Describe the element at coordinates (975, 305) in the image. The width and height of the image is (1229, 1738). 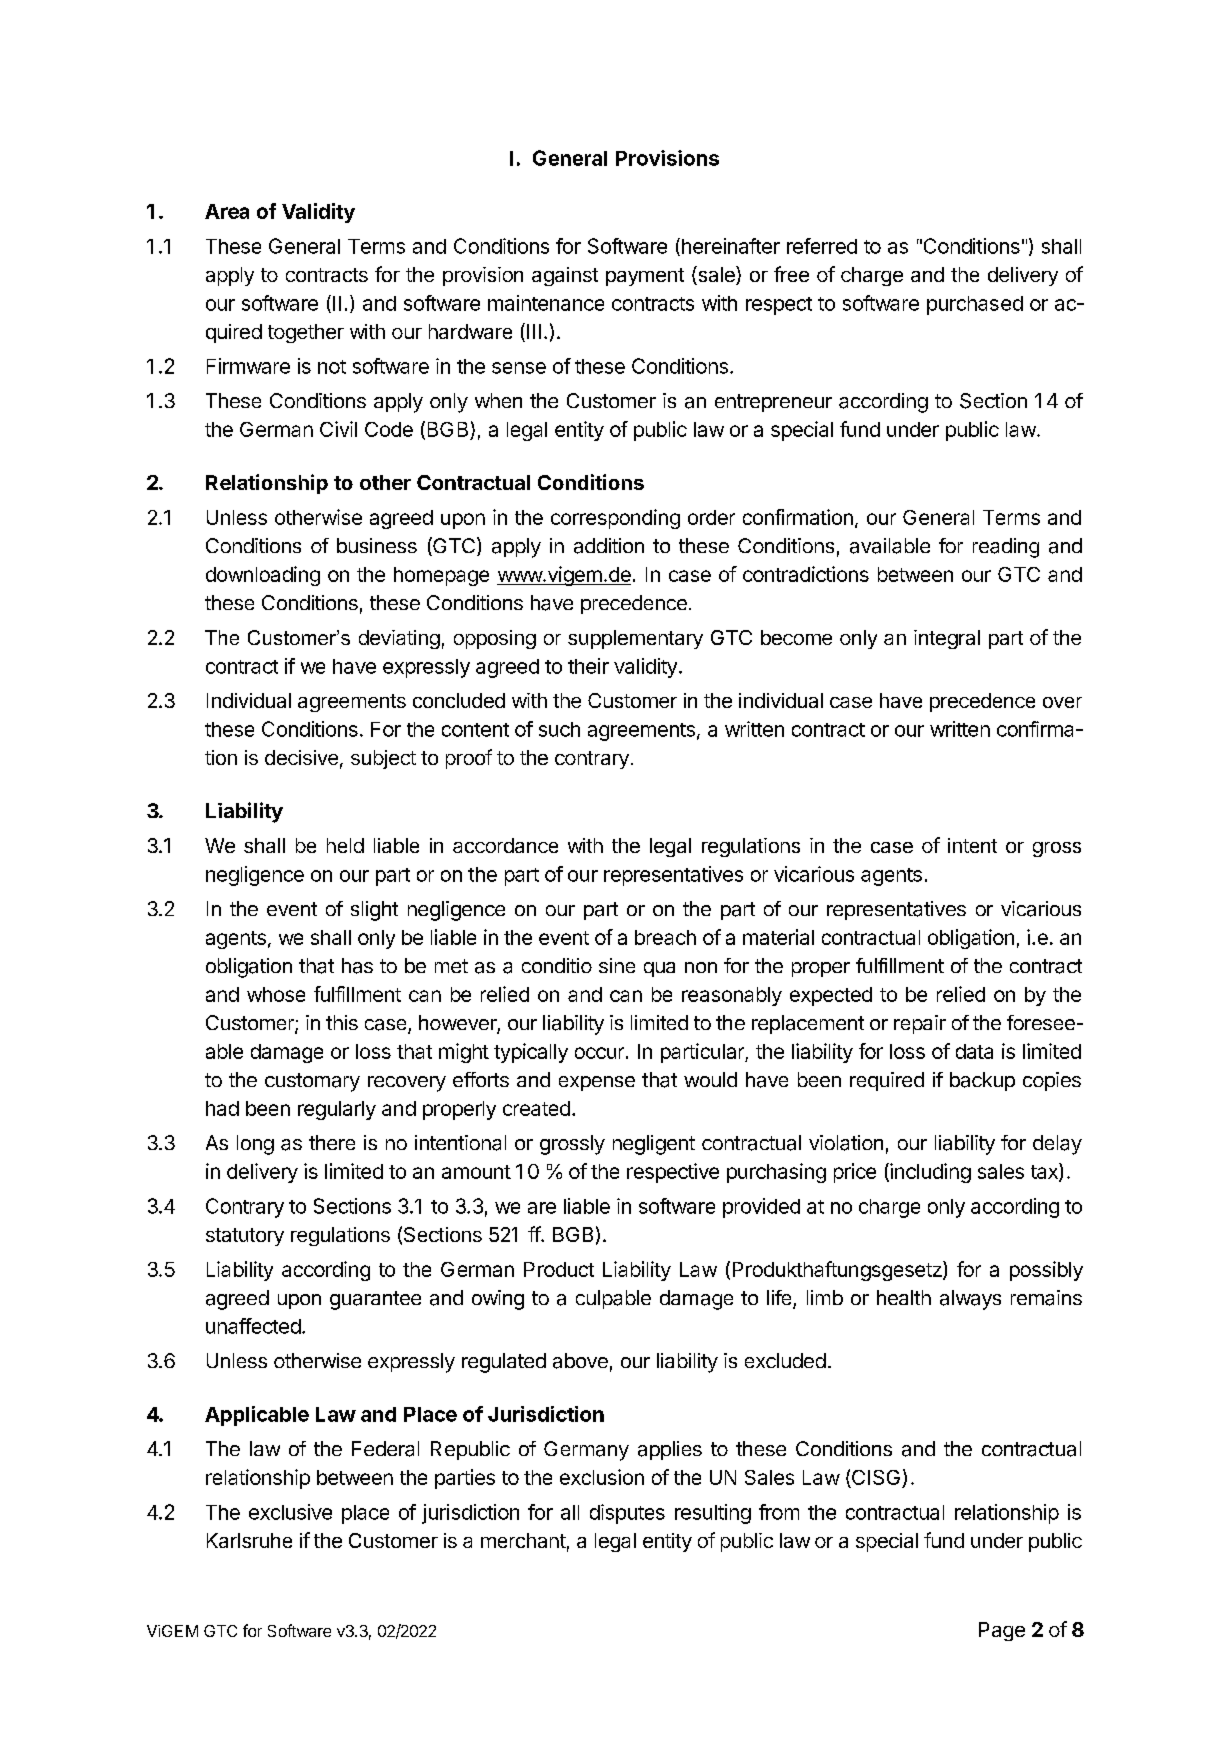
I see `purchased` at that location.
